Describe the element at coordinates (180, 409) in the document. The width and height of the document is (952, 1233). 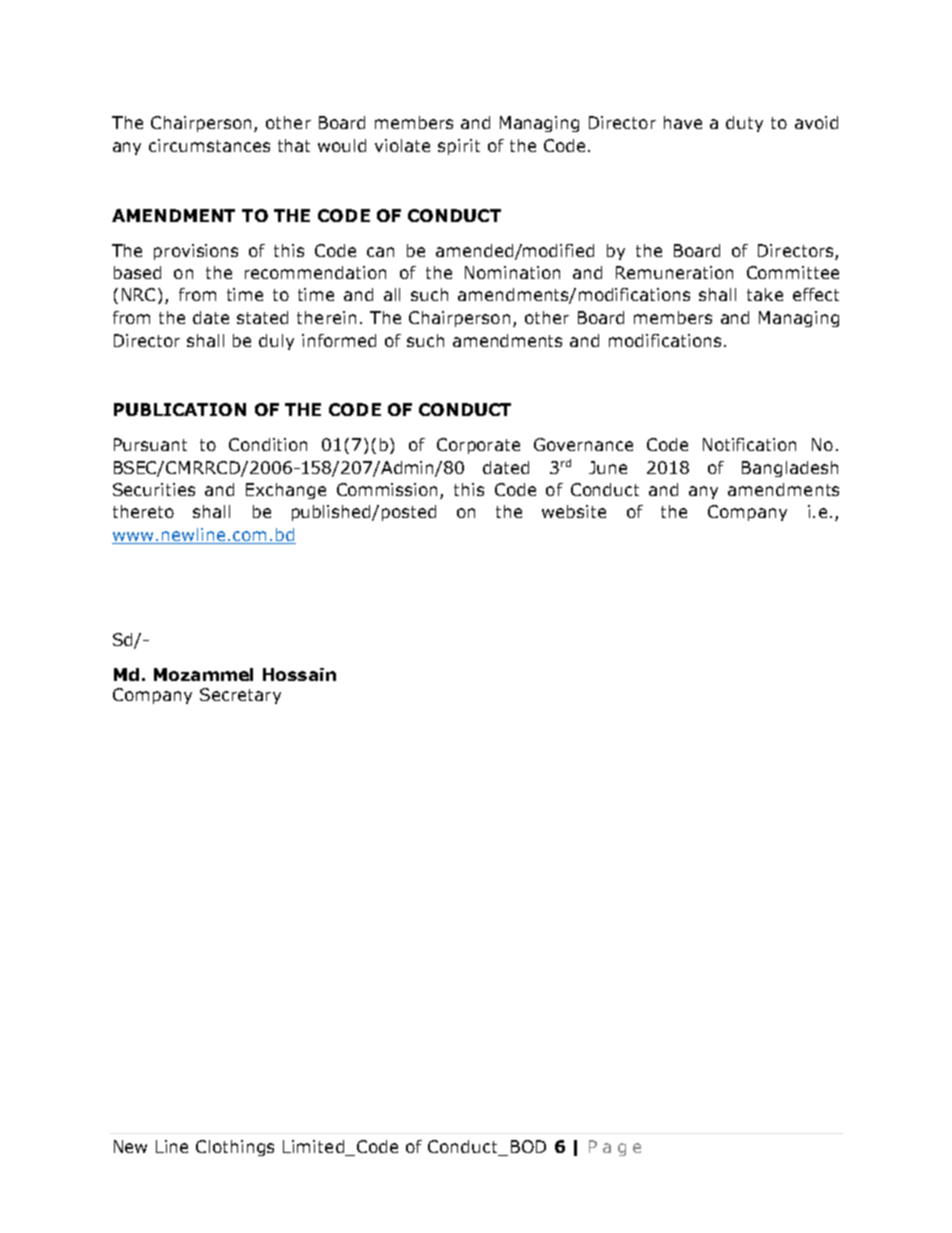
I see `PUBLICATION` at that location.
